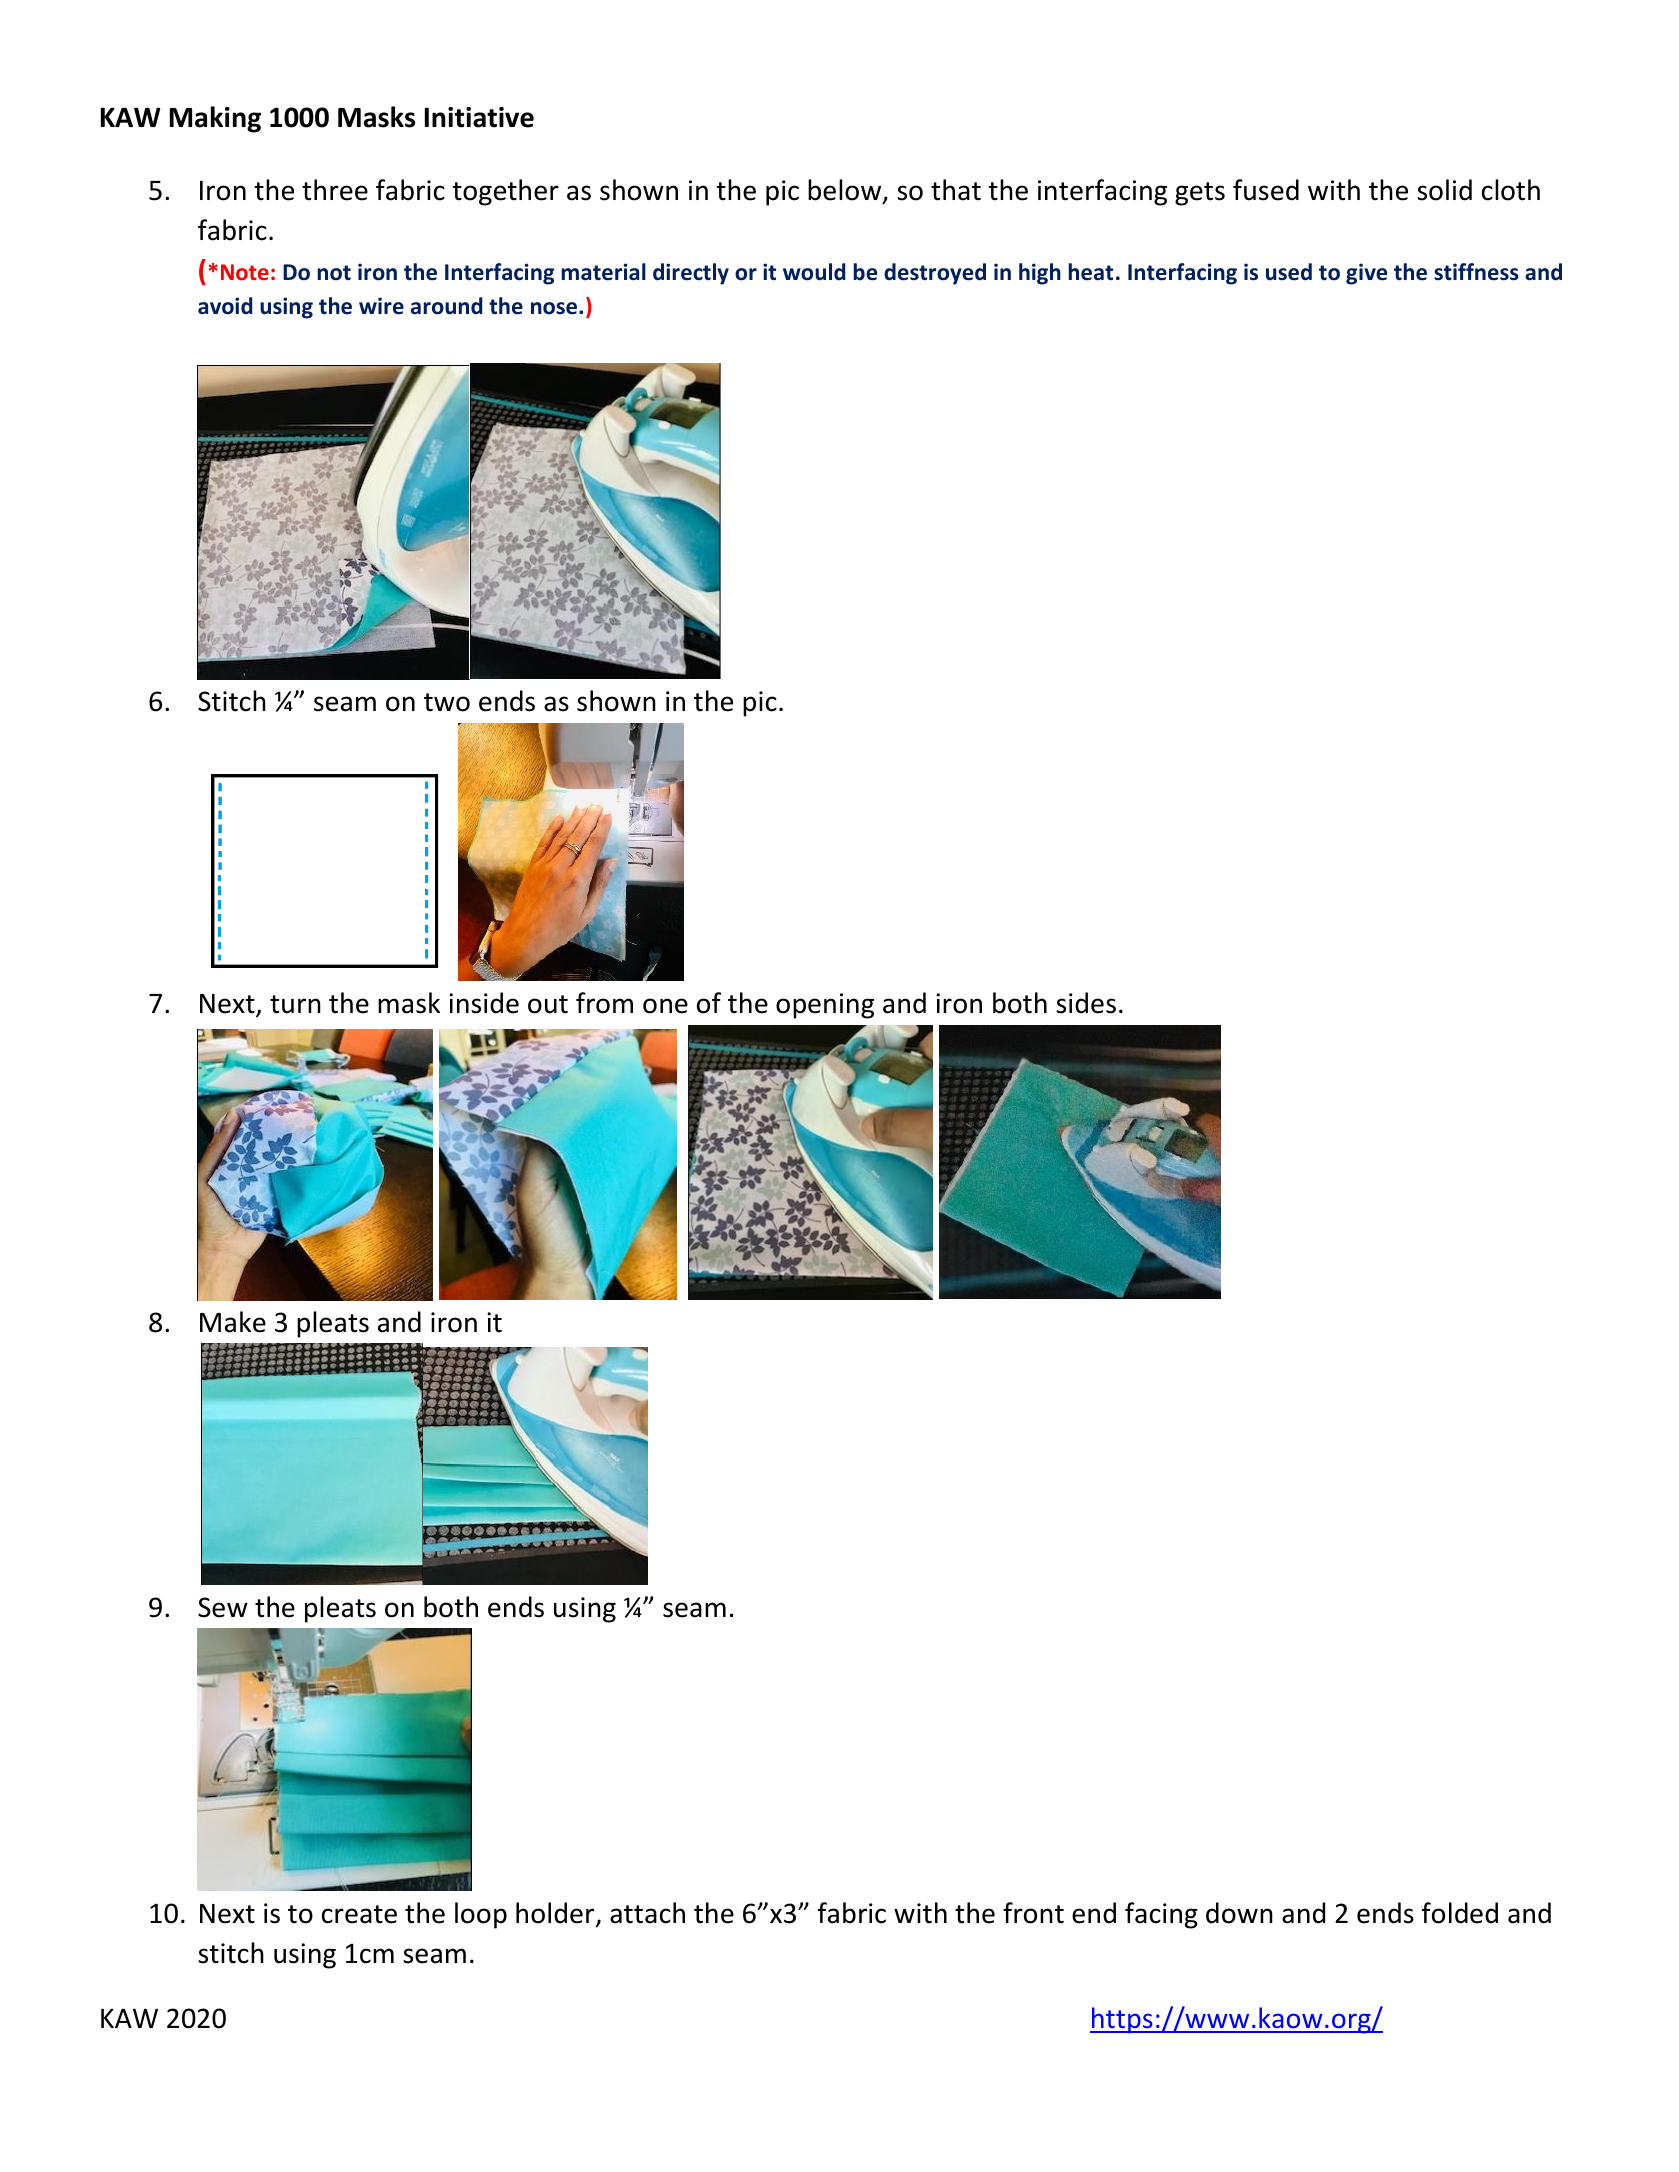 Image resolution: width=1679 pixels, height=2172 pixels. Describe the element at coordinates (665, 1006) in the page. I see `one` at that location.
